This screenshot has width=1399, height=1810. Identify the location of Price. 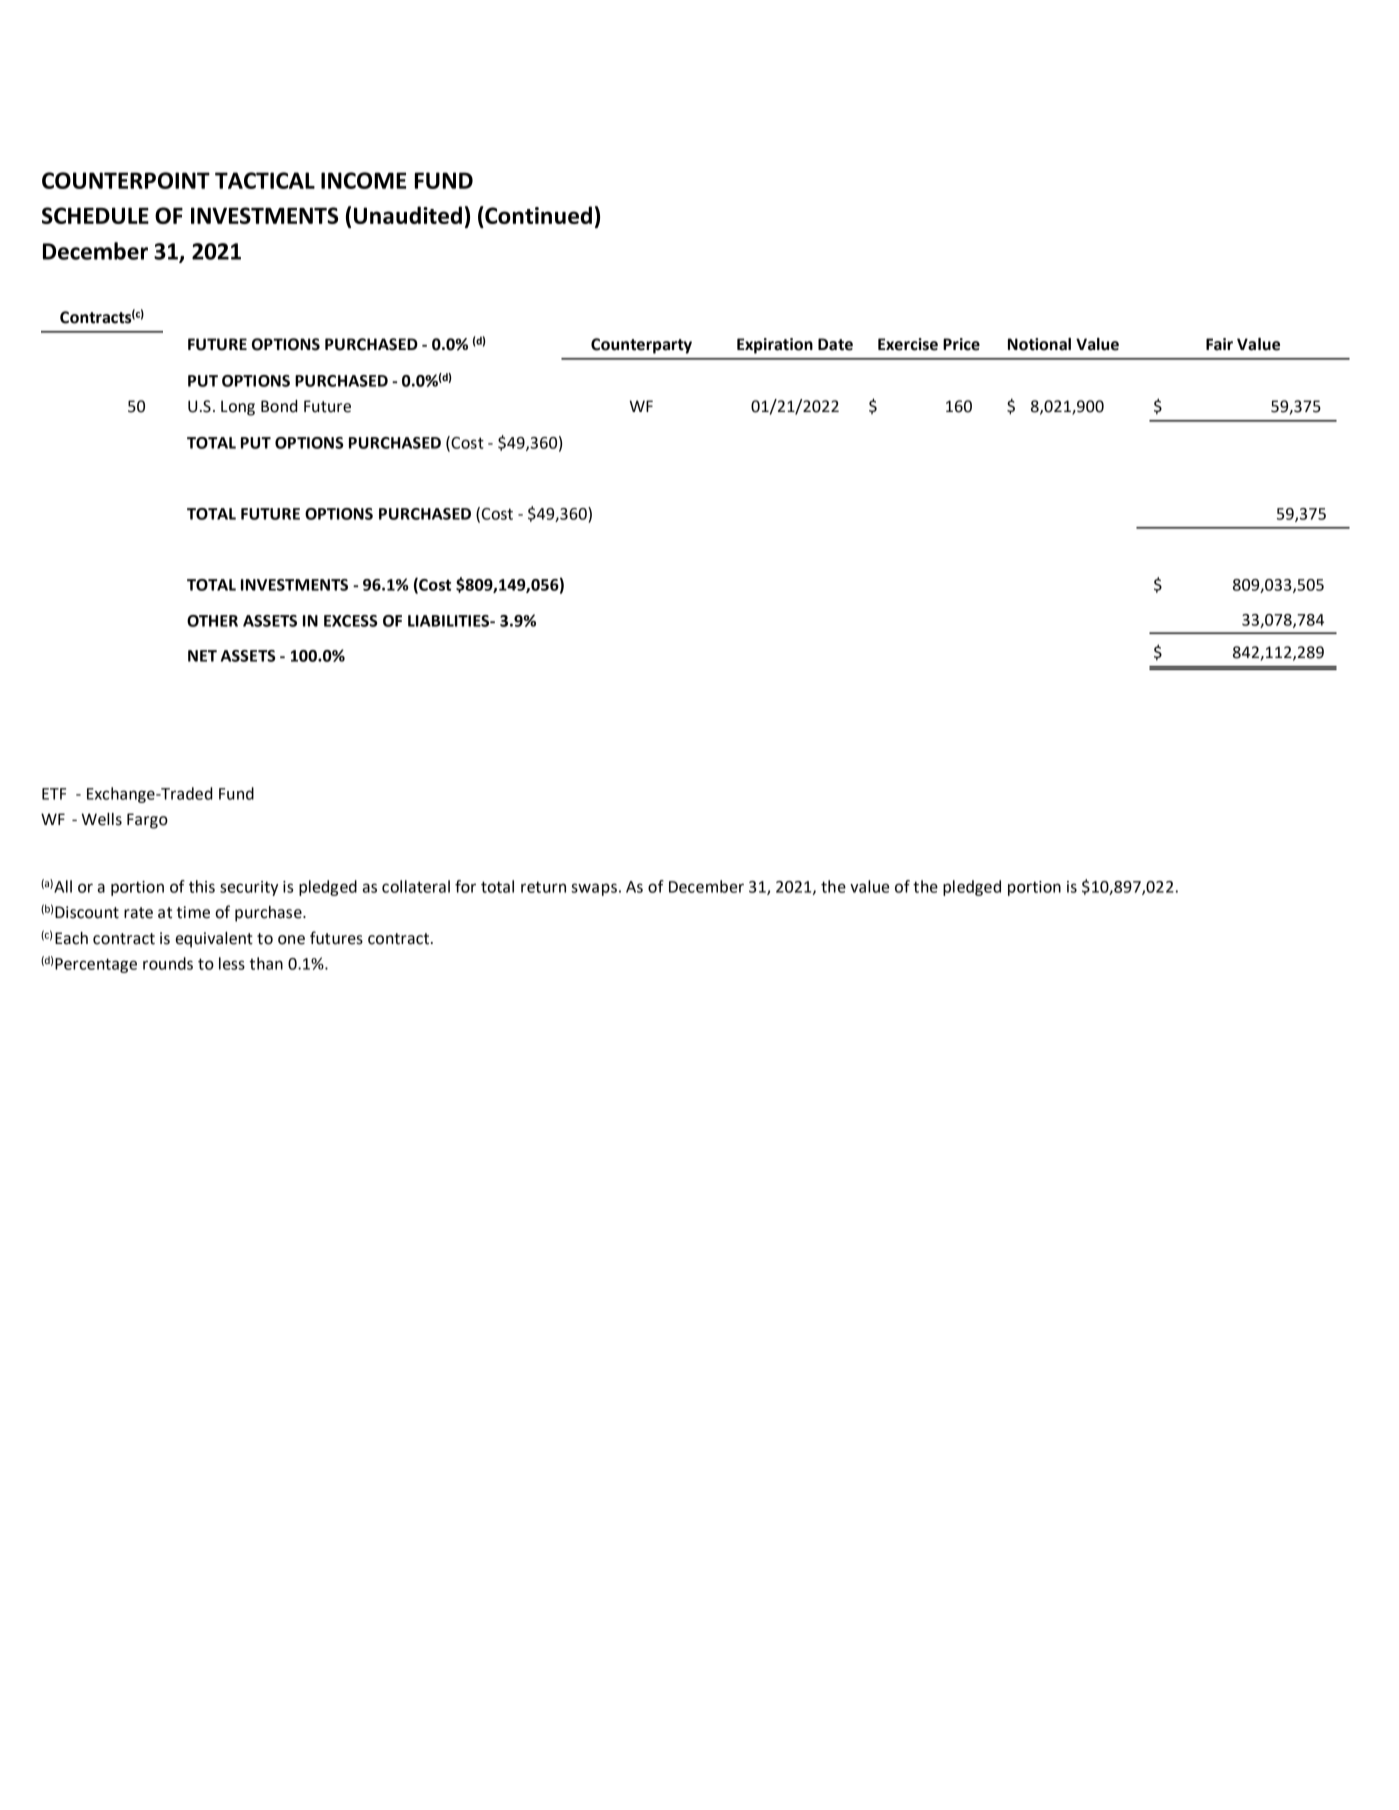
(961, 344).
